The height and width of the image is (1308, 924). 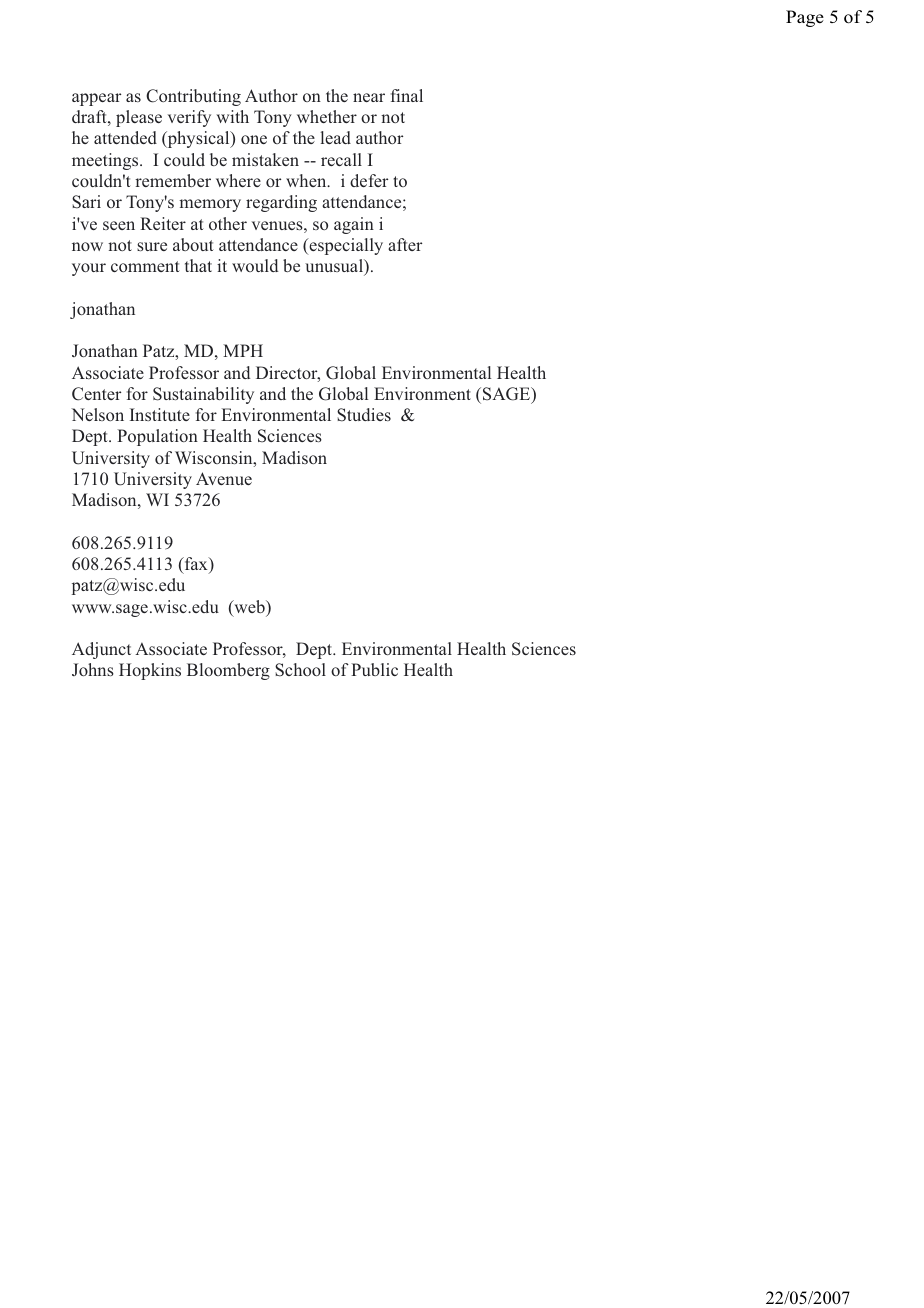 I want to click on Contributing, so click(x=193, y=97).
